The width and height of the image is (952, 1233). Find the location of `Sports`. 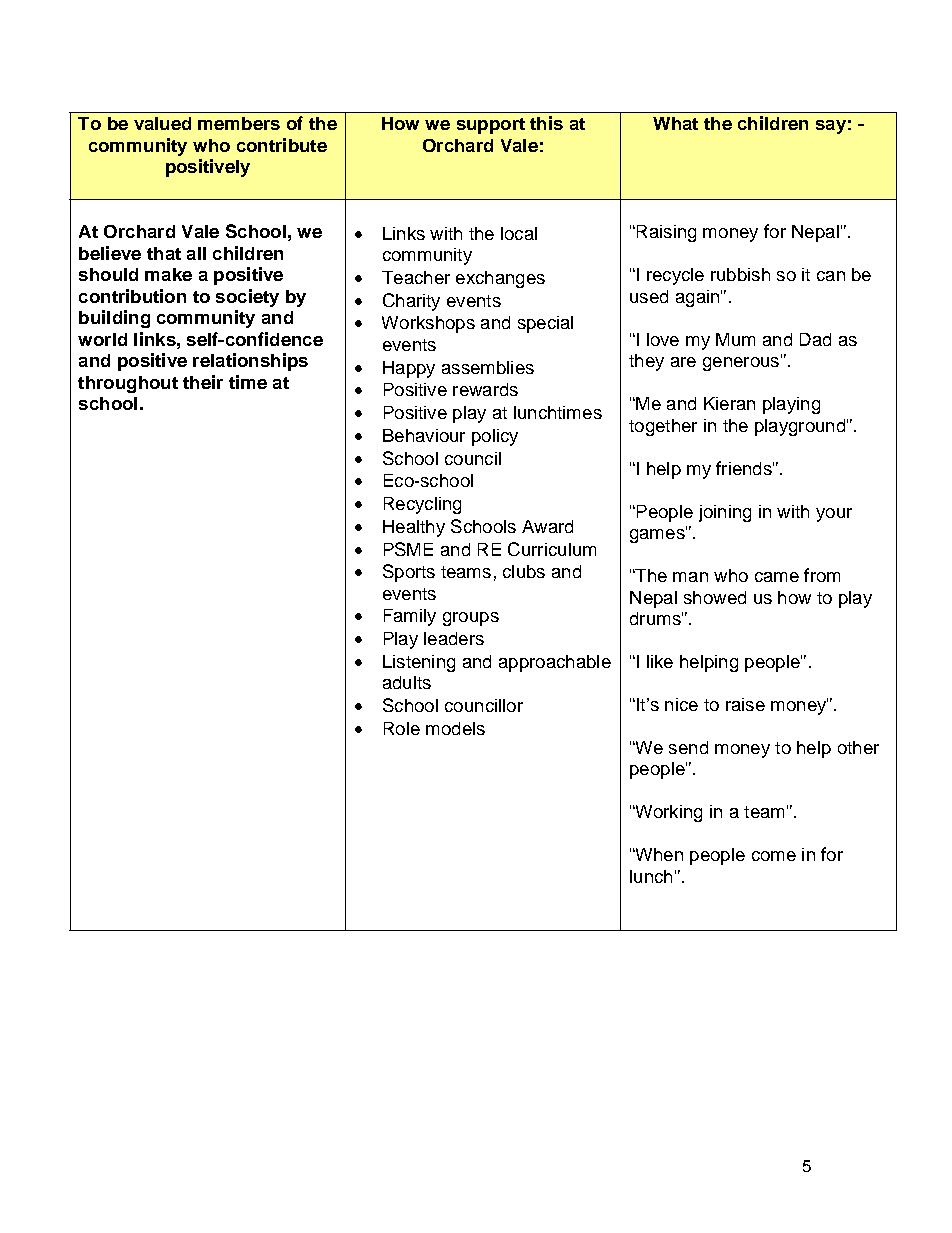

Sports is located at coordinates (409, 573).
